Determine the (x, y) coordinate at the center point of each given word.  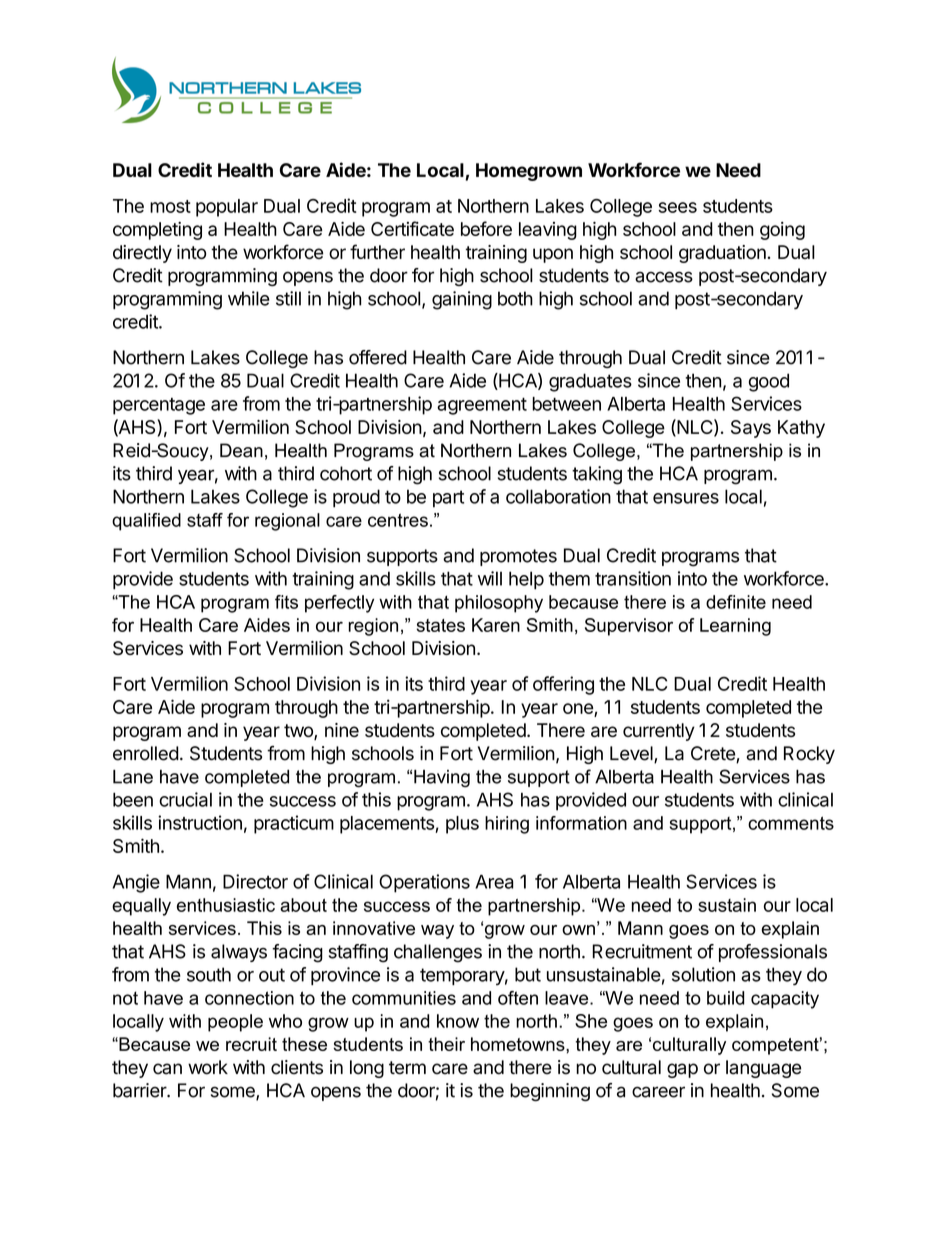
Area (494, 881)
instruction (200, 822)
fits (286, 602)
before (486, 228)
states (440, 625)
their (446, 1044)
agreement (482, 406)
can (167, 1069)
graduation (722, 254)
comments (791, 823)
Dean (241, 450)
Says (751, 429)
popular (227, 208)
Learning (735, 627)
